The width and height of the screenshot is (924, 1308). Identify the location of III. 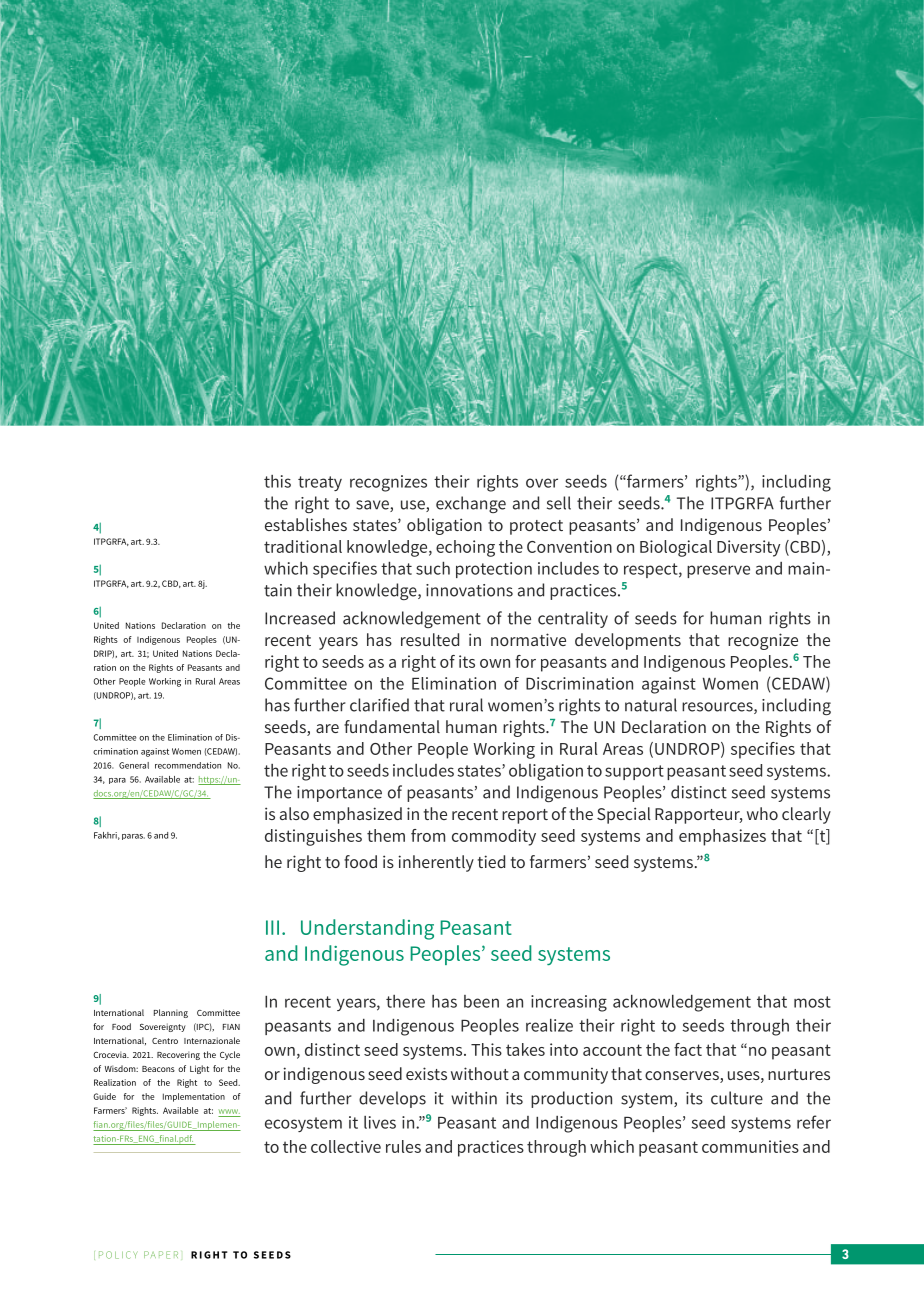
(272, 927).
